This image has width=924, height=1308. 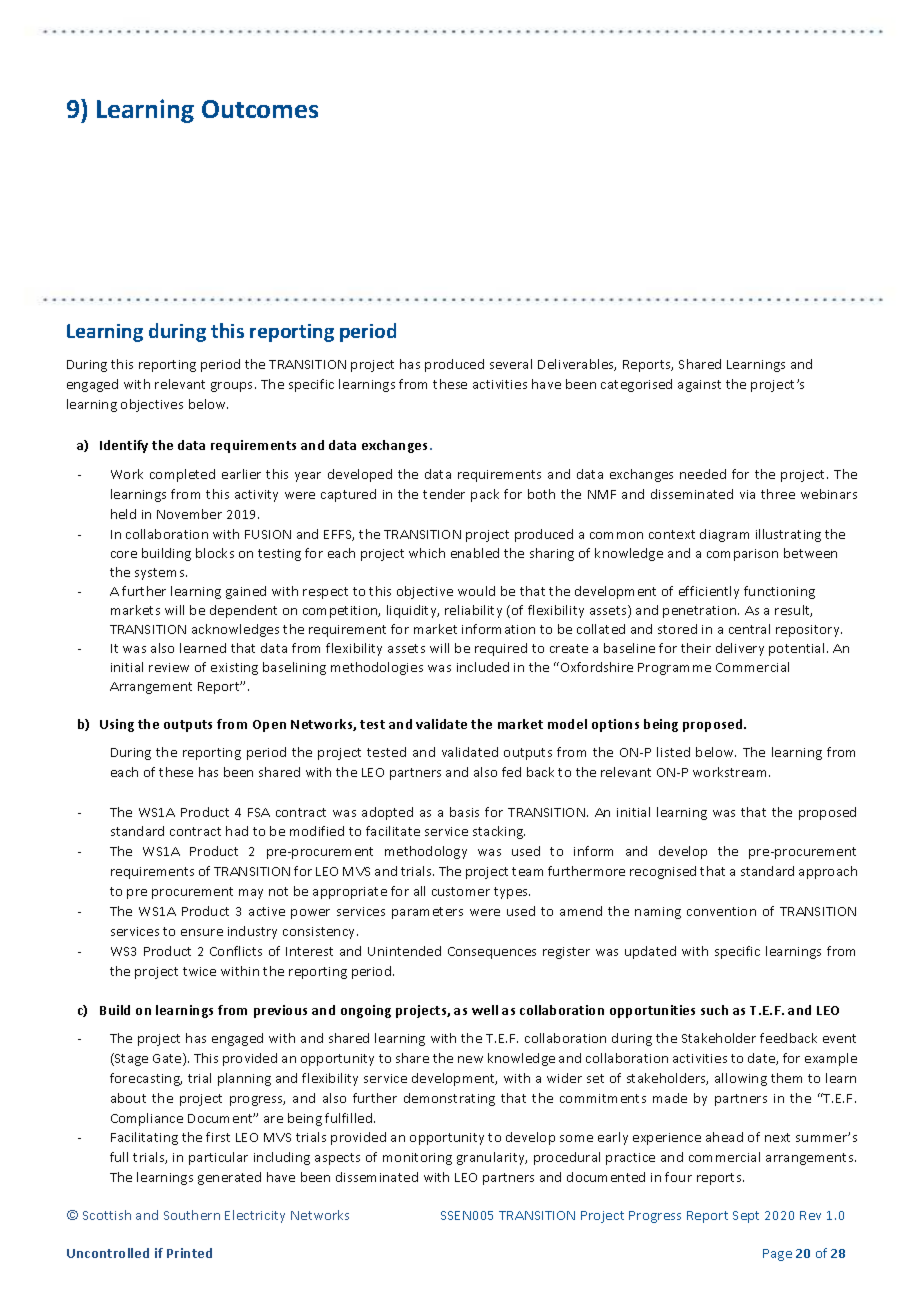 I want to click on convention, so click(x=721, y=911).
